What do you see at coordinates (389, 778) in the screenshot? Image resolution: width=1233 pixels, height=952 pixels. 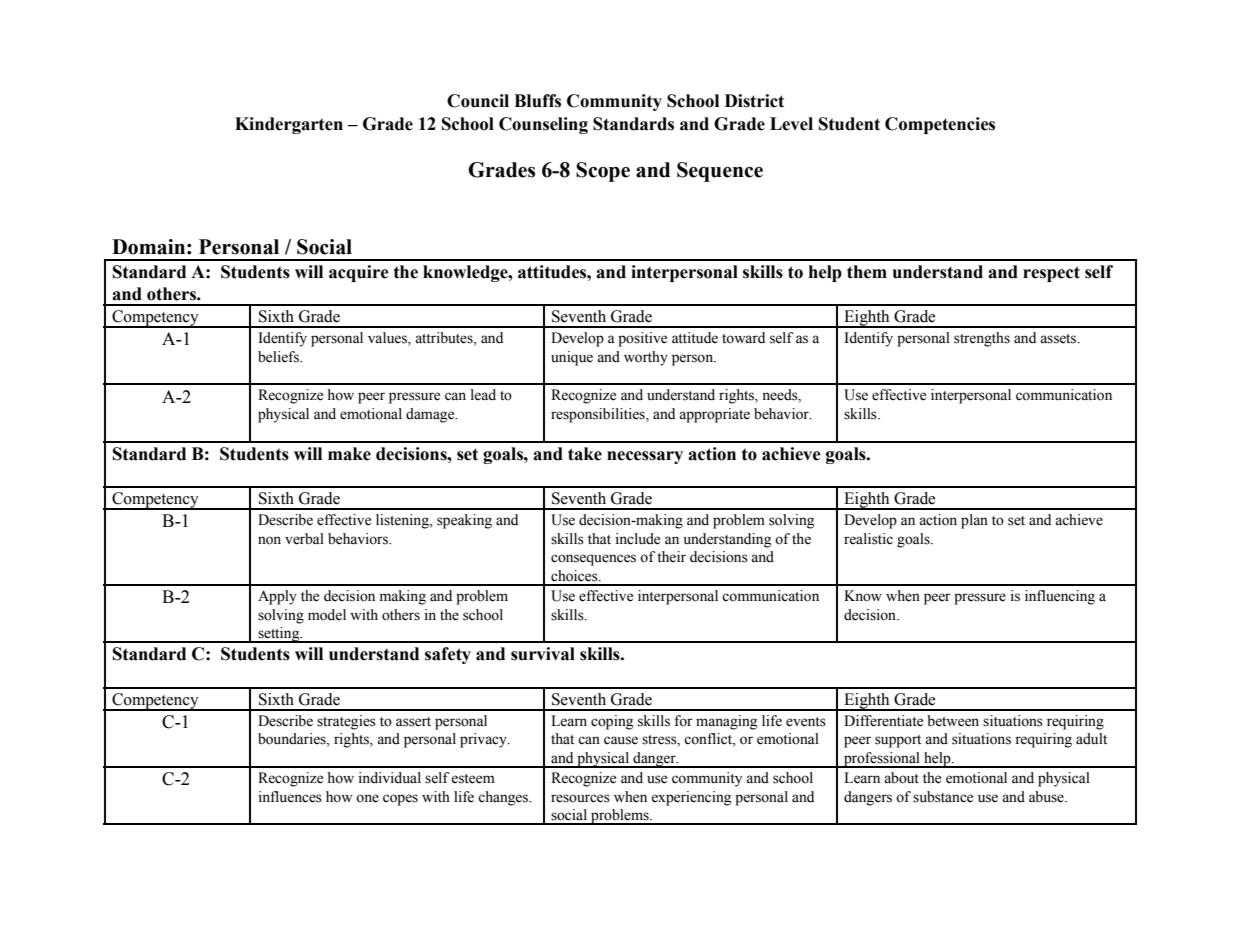 I see `individual` at bounding box center [389, 778].
